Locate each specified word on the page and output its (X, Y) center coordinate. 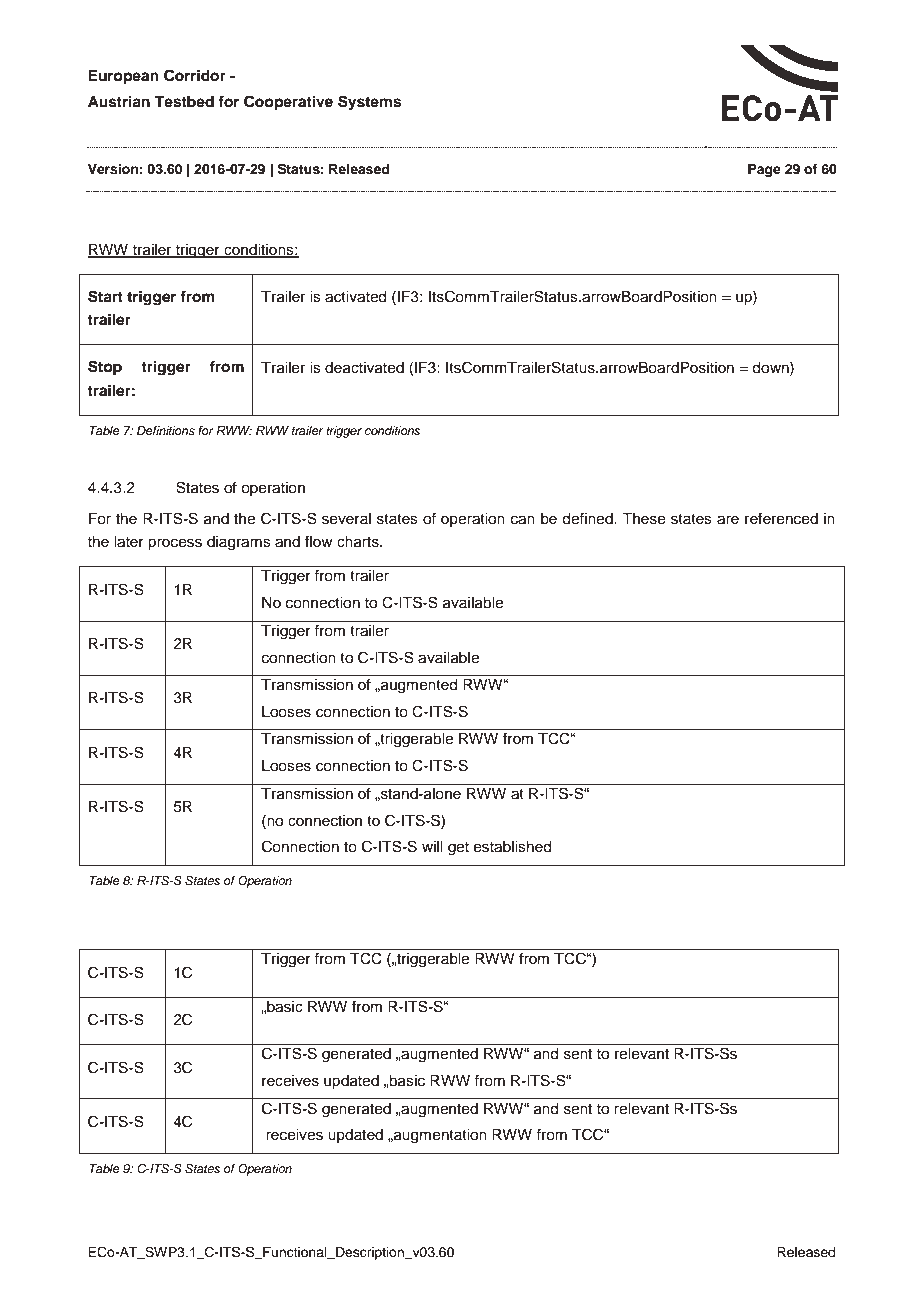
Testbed (184, 102)
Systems (369, 103)
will (432, 846)
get (458, 849)
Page (764, 170)
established (512, 847)
